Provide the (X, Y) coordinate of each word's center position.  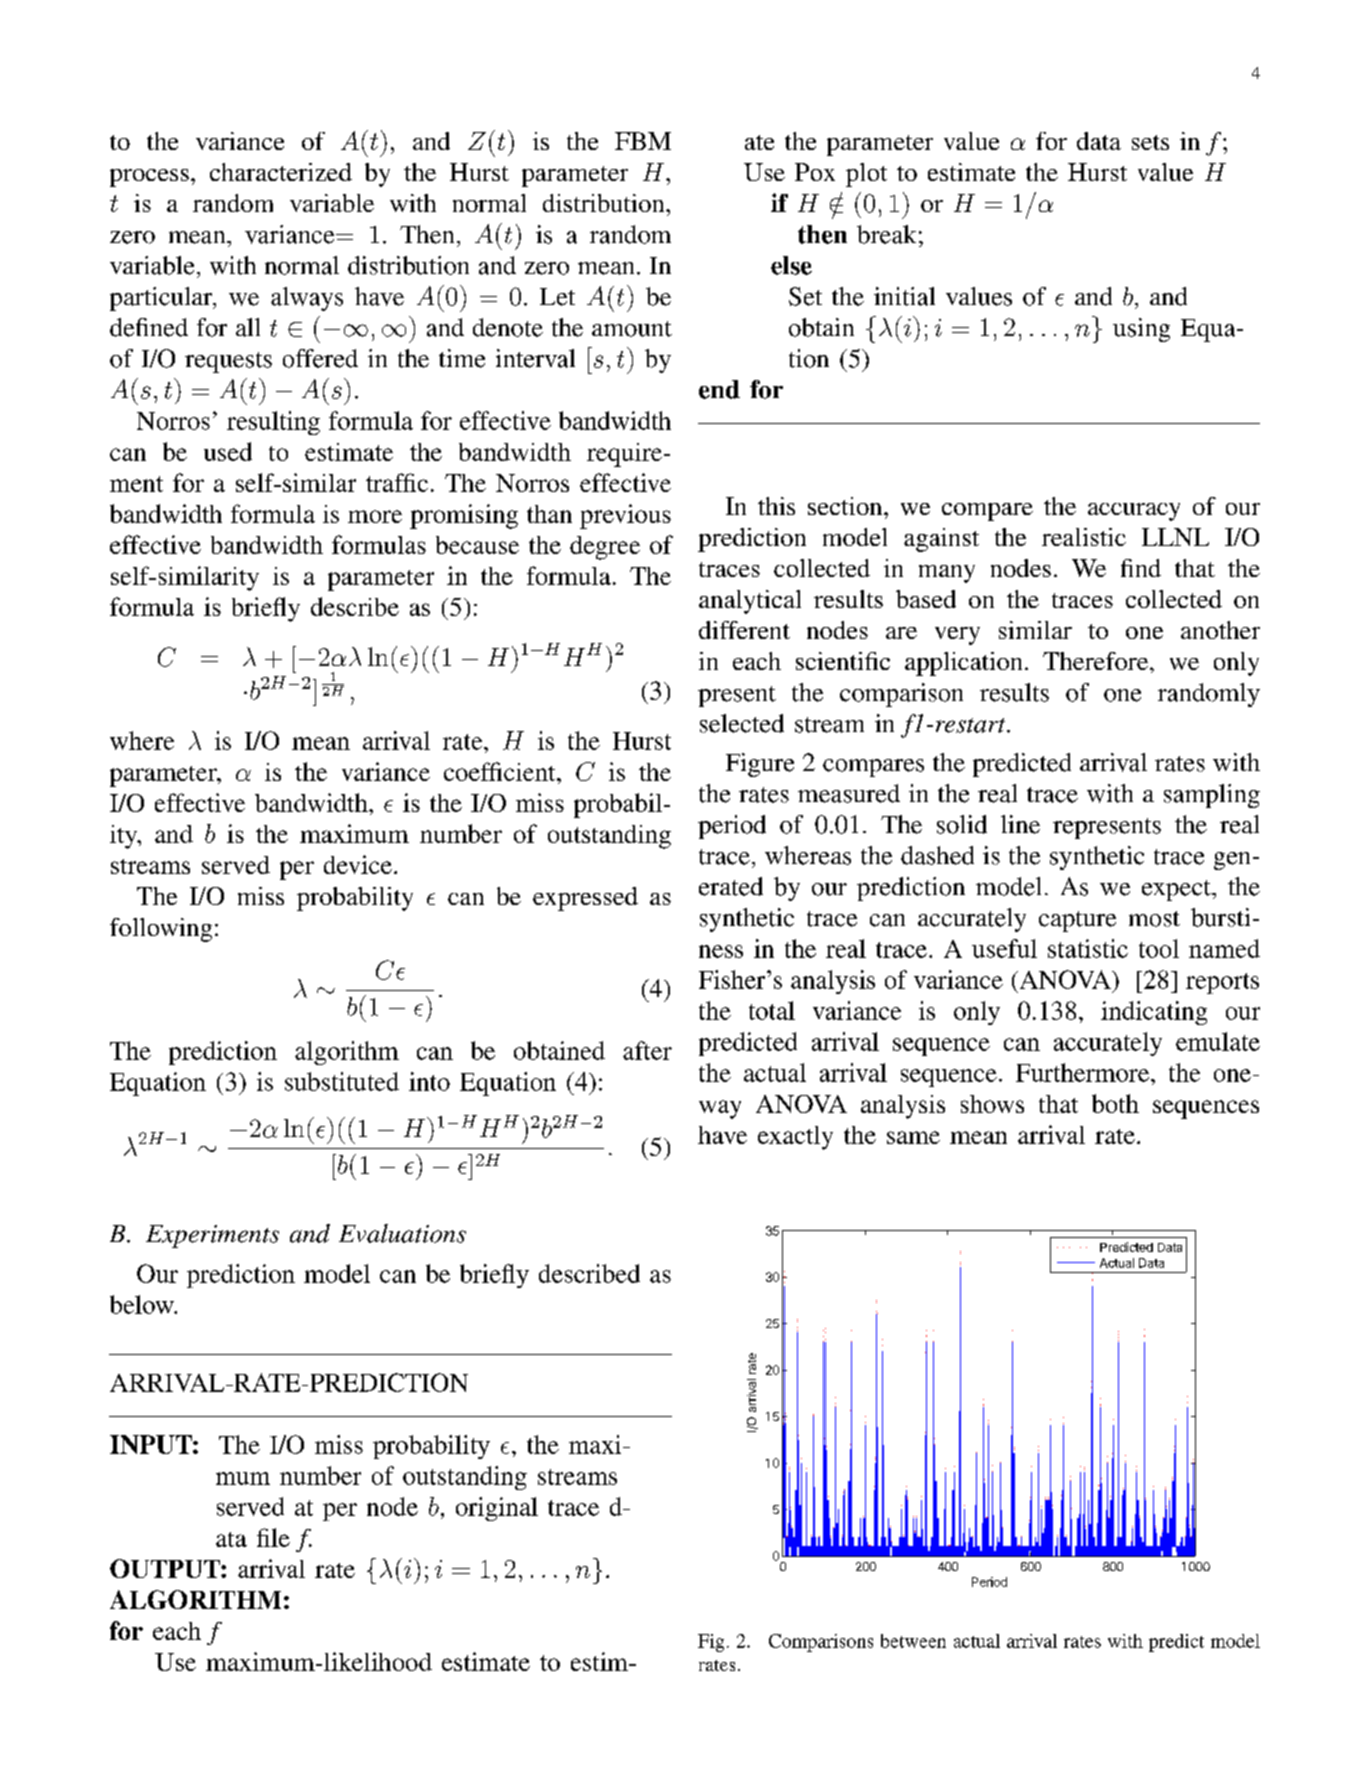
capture (1077, 921)
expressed (585, 899)
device (358, 864)
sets (1150, 142)
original (497, 1509)
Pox (815, 172)
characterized (281, 172)
